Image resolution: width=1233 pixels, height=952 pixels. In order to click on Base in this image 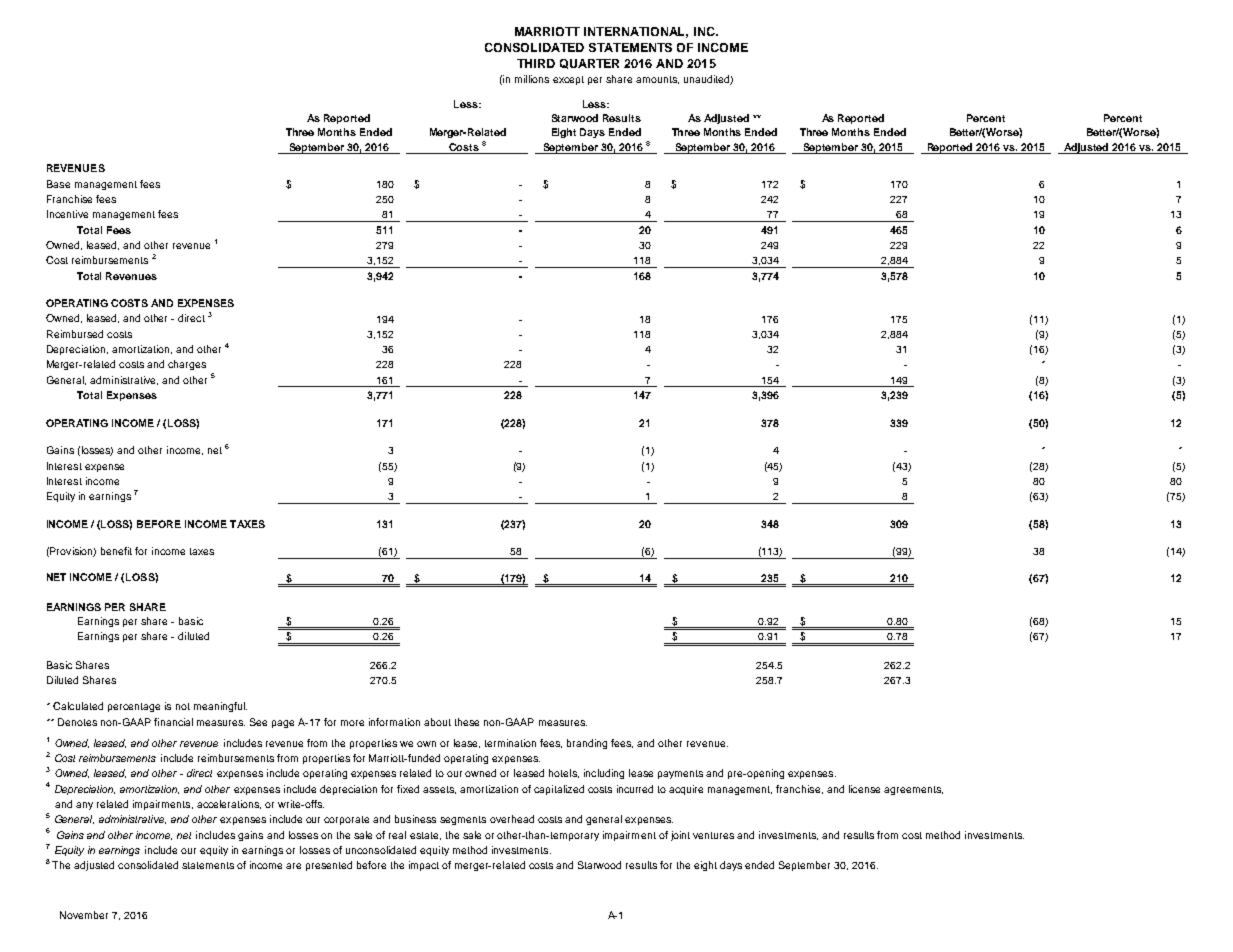, I will do `click(58, 184)`.
